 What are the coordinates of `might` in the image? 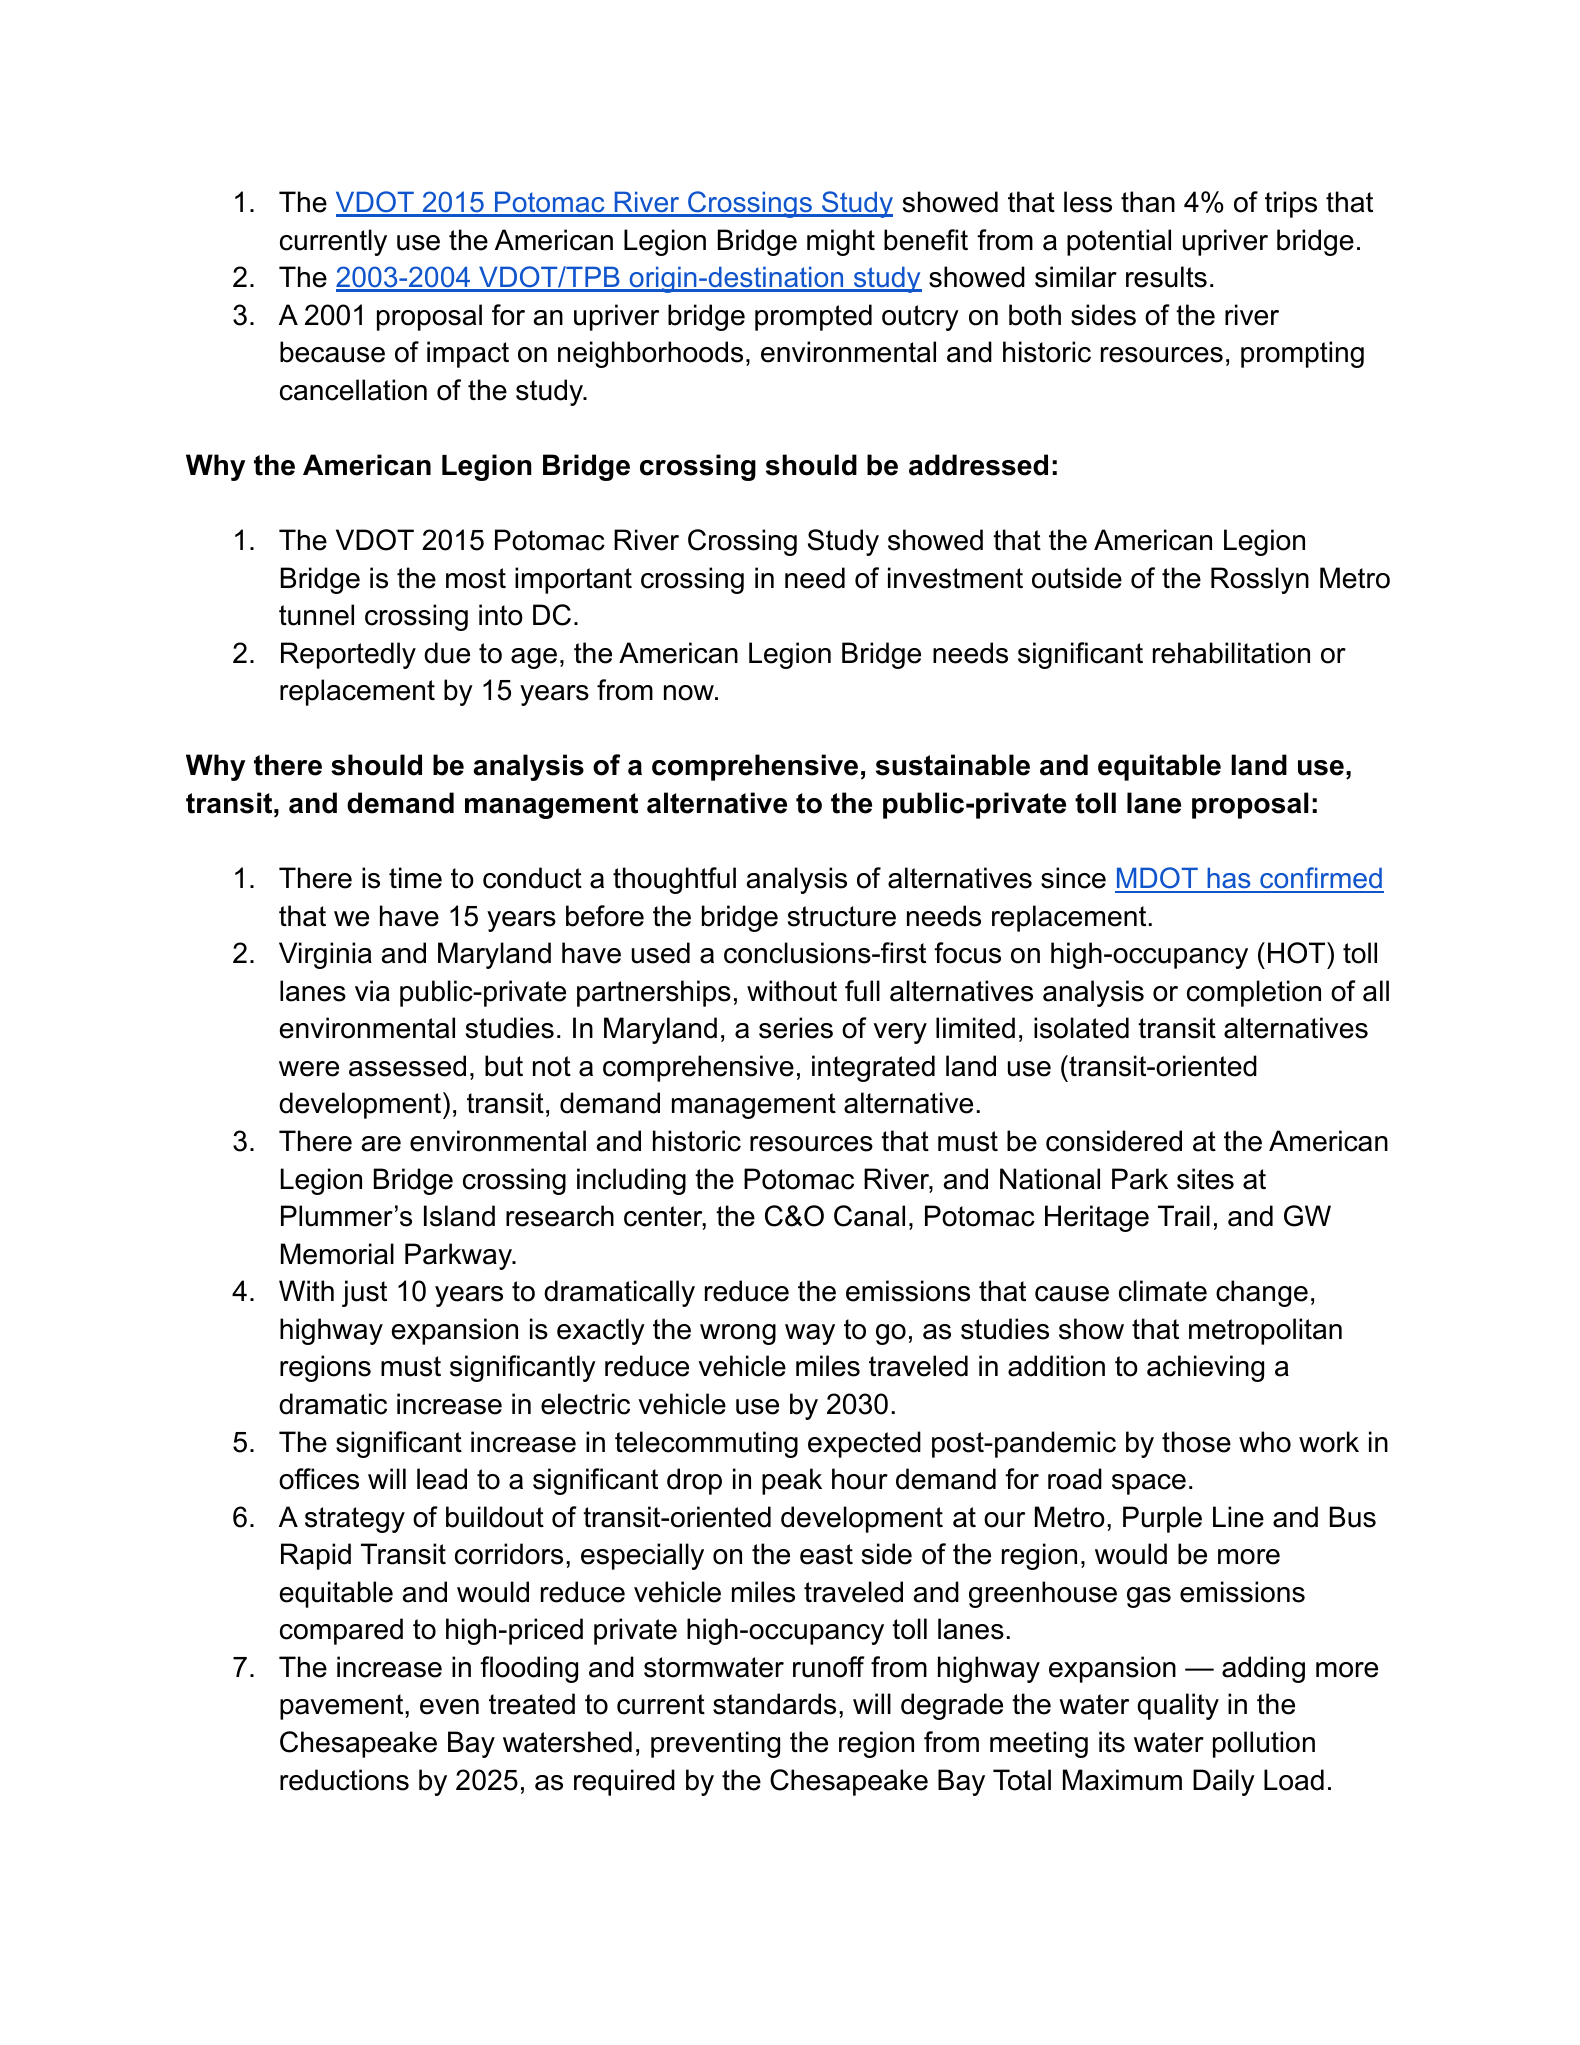 It's located at (841, 242).
